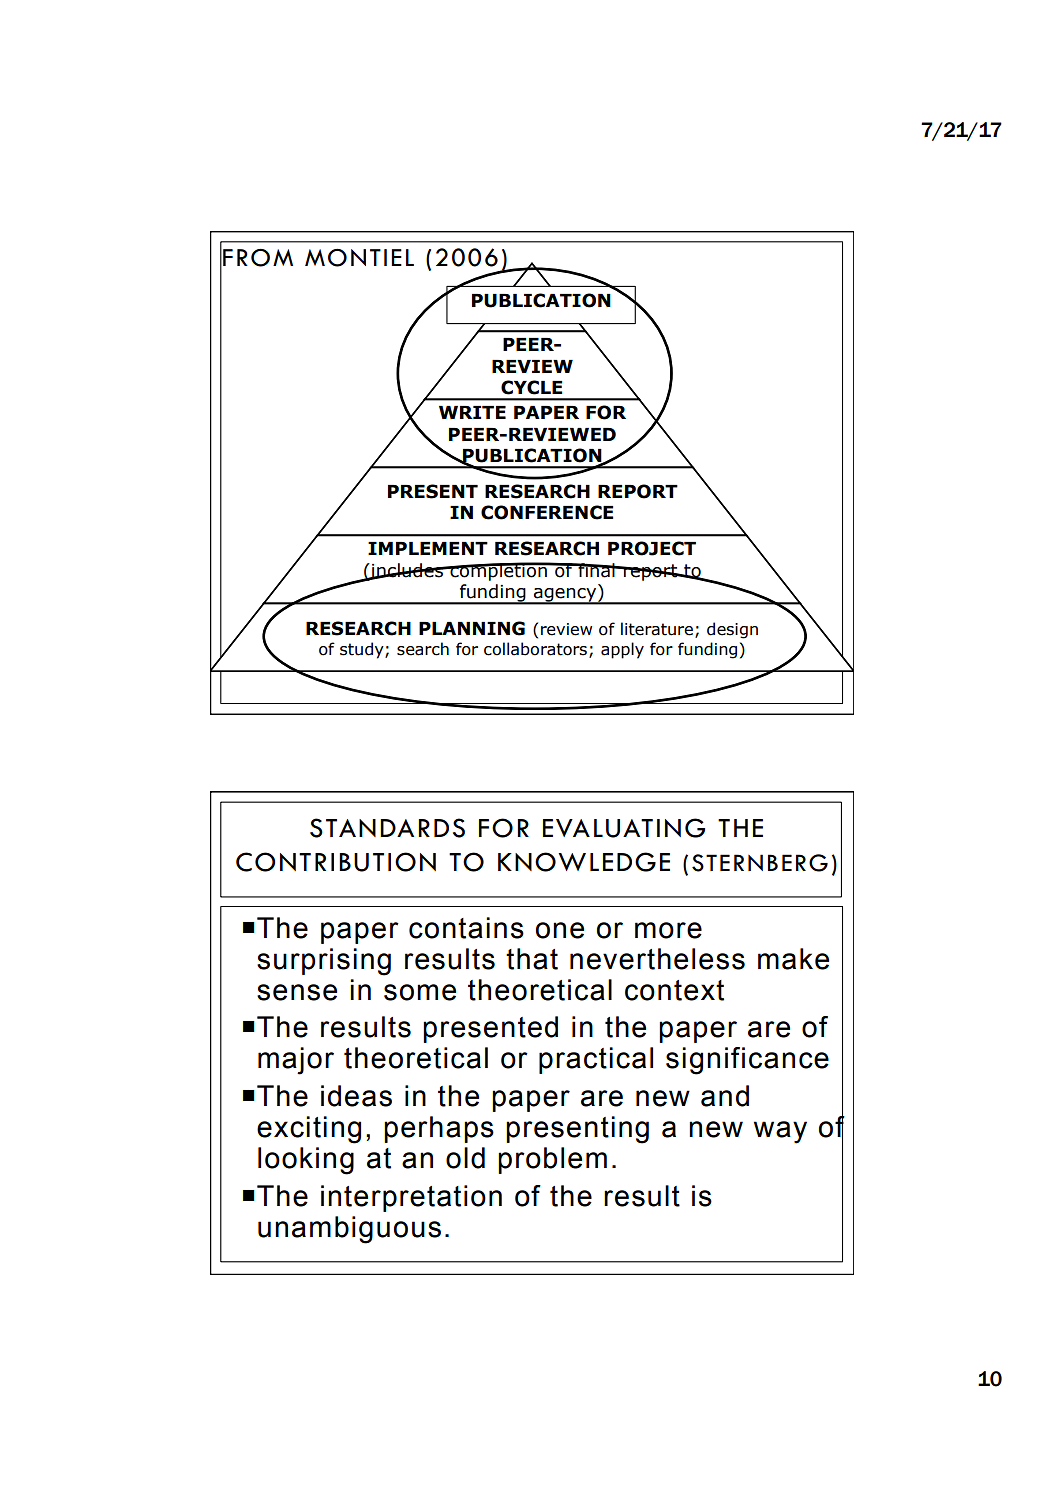 The width and height of the screenshot is (1064, 1506). What do you see at coordinates (349, 1230) in the screenshot?
I see `unambiguous` at bounding box center [349, 1230].
